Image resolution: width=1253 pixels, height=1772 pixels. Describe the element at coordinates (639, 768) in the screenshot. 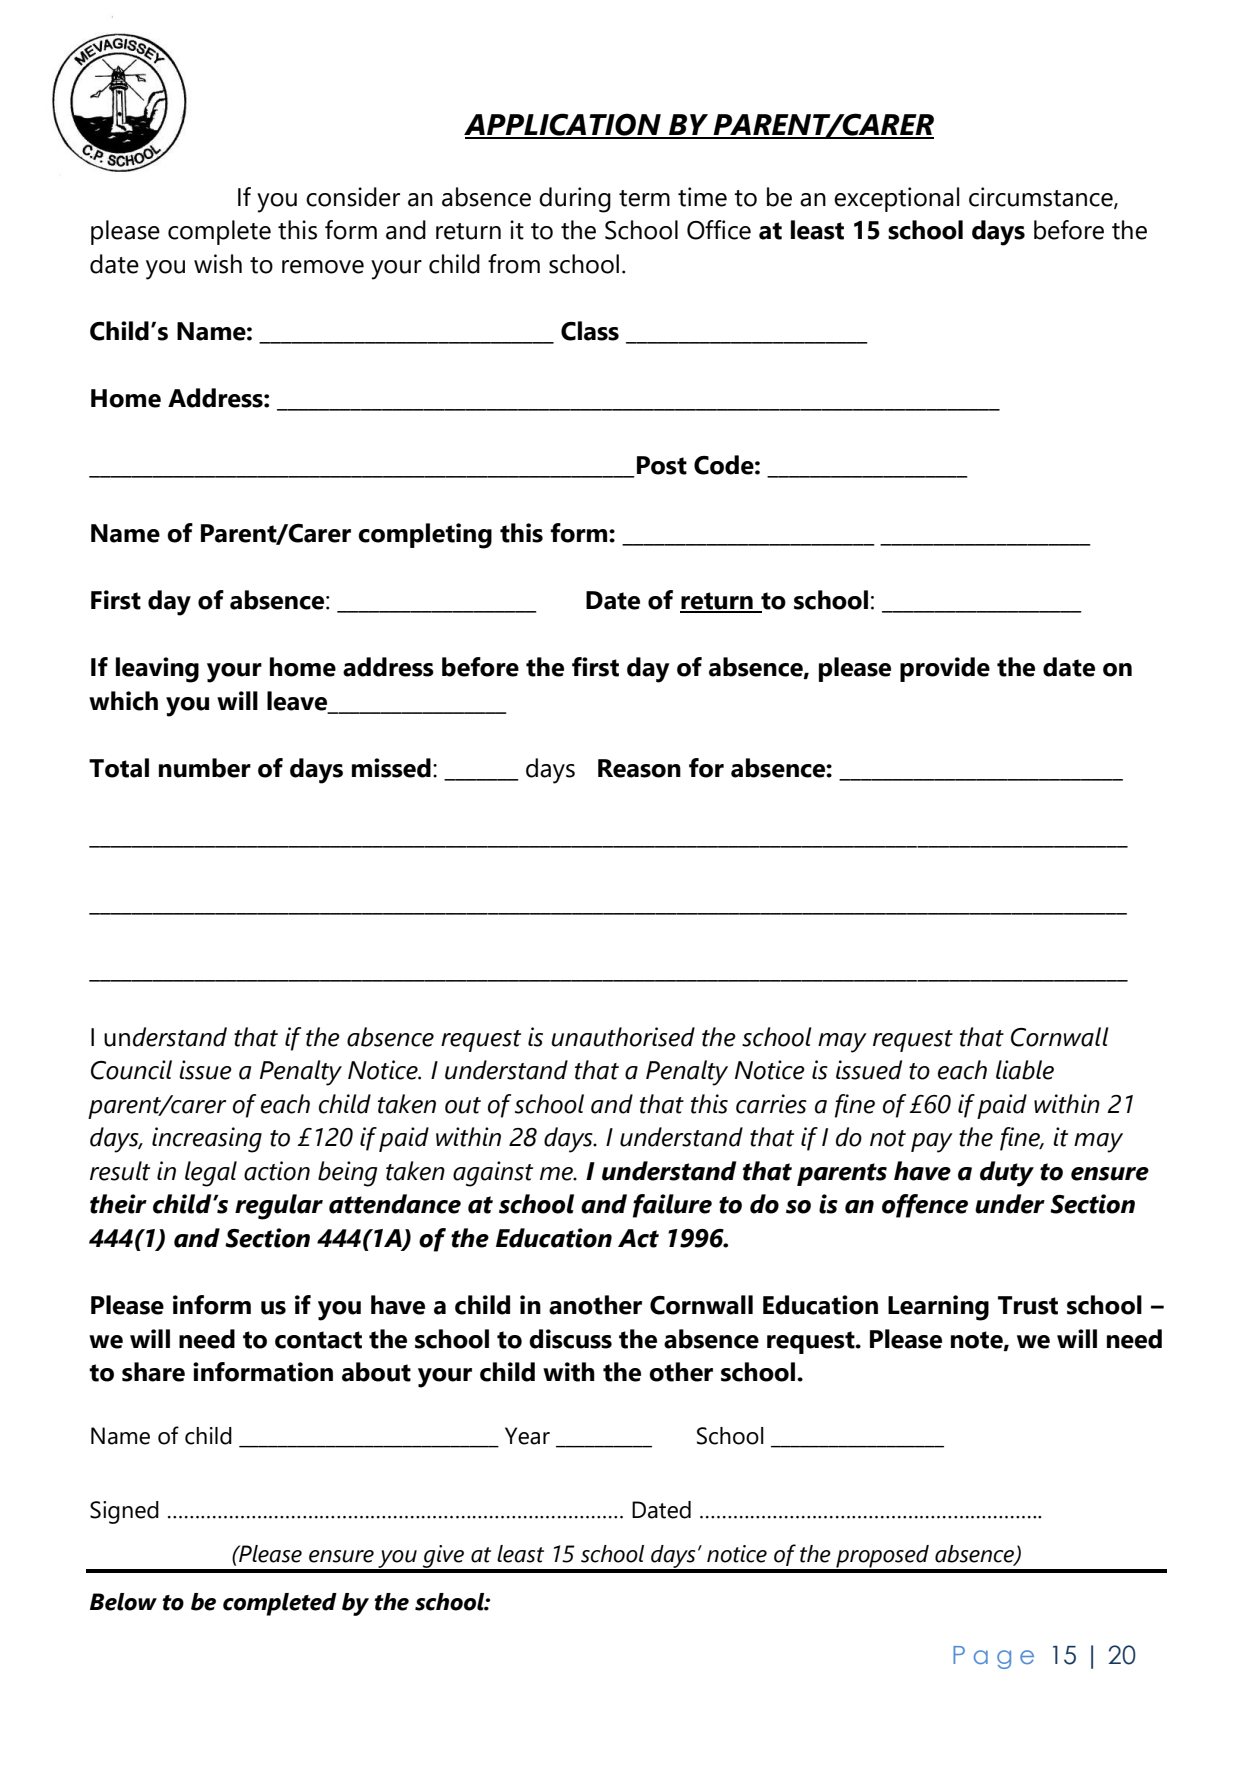

I see `Reason` at that location.
